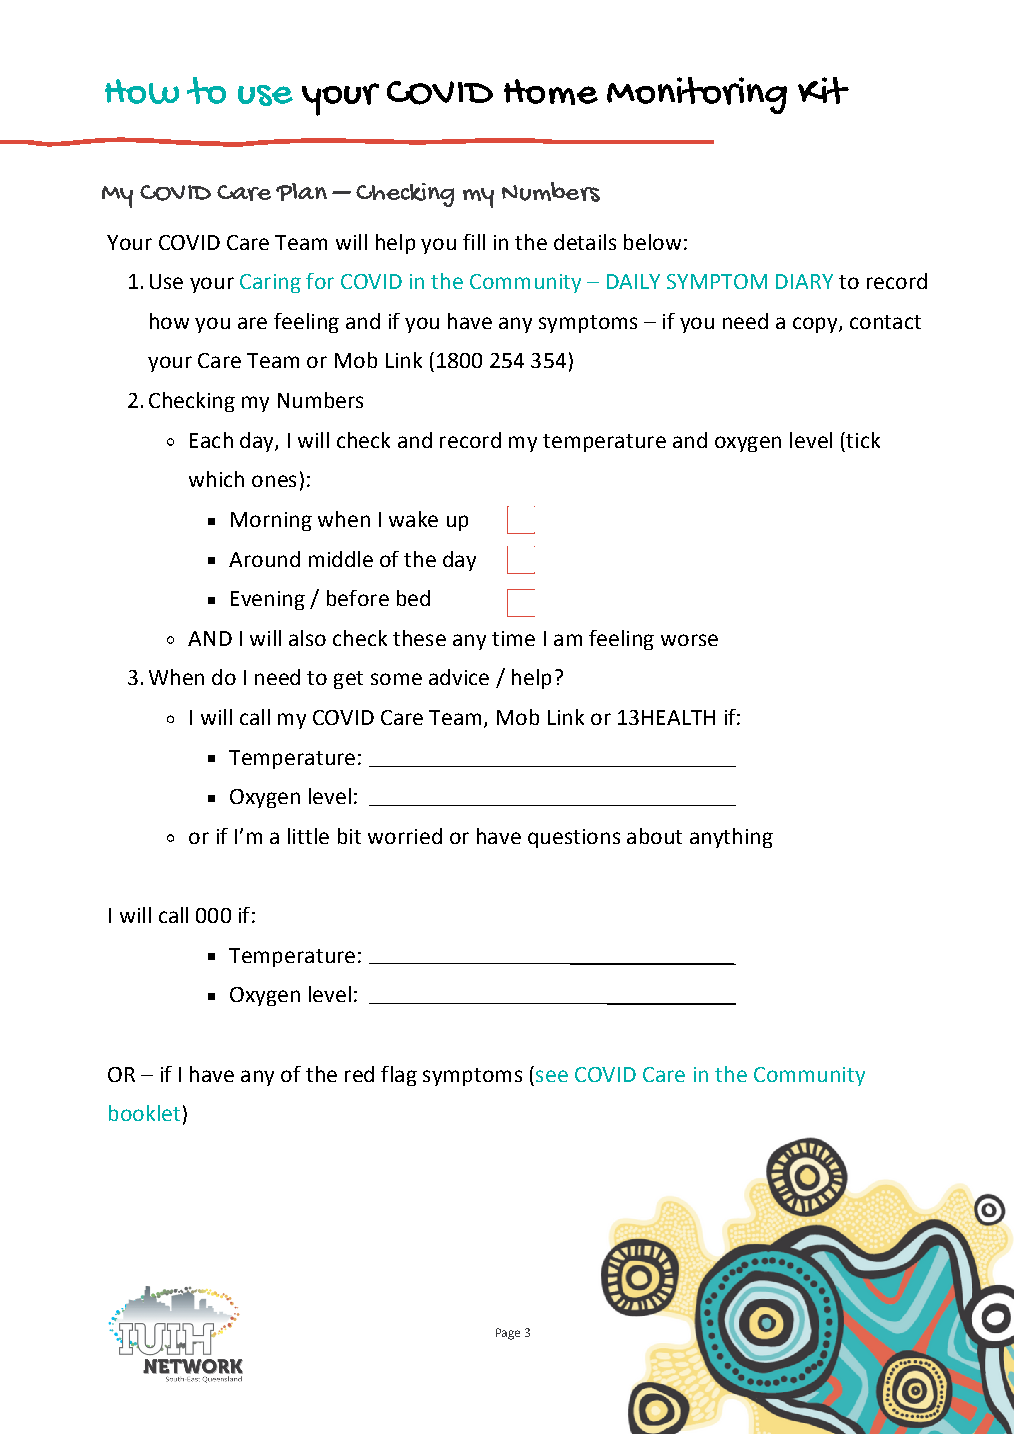 This image has width=1014, height=1434. I want to click on Page, so click(508, 1334).
